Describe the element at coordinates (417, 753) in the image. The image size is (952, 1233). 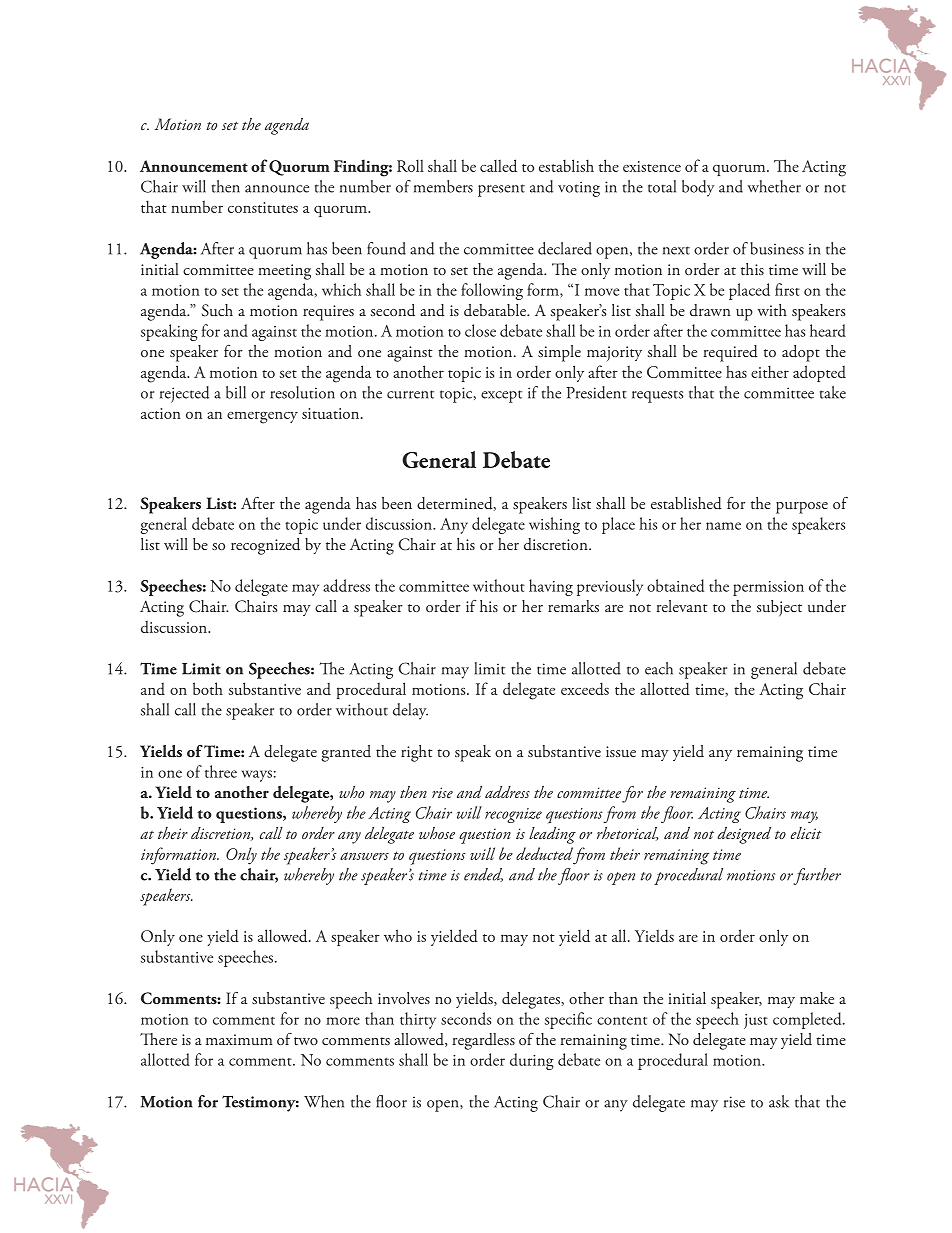
I see `right` at that location.
